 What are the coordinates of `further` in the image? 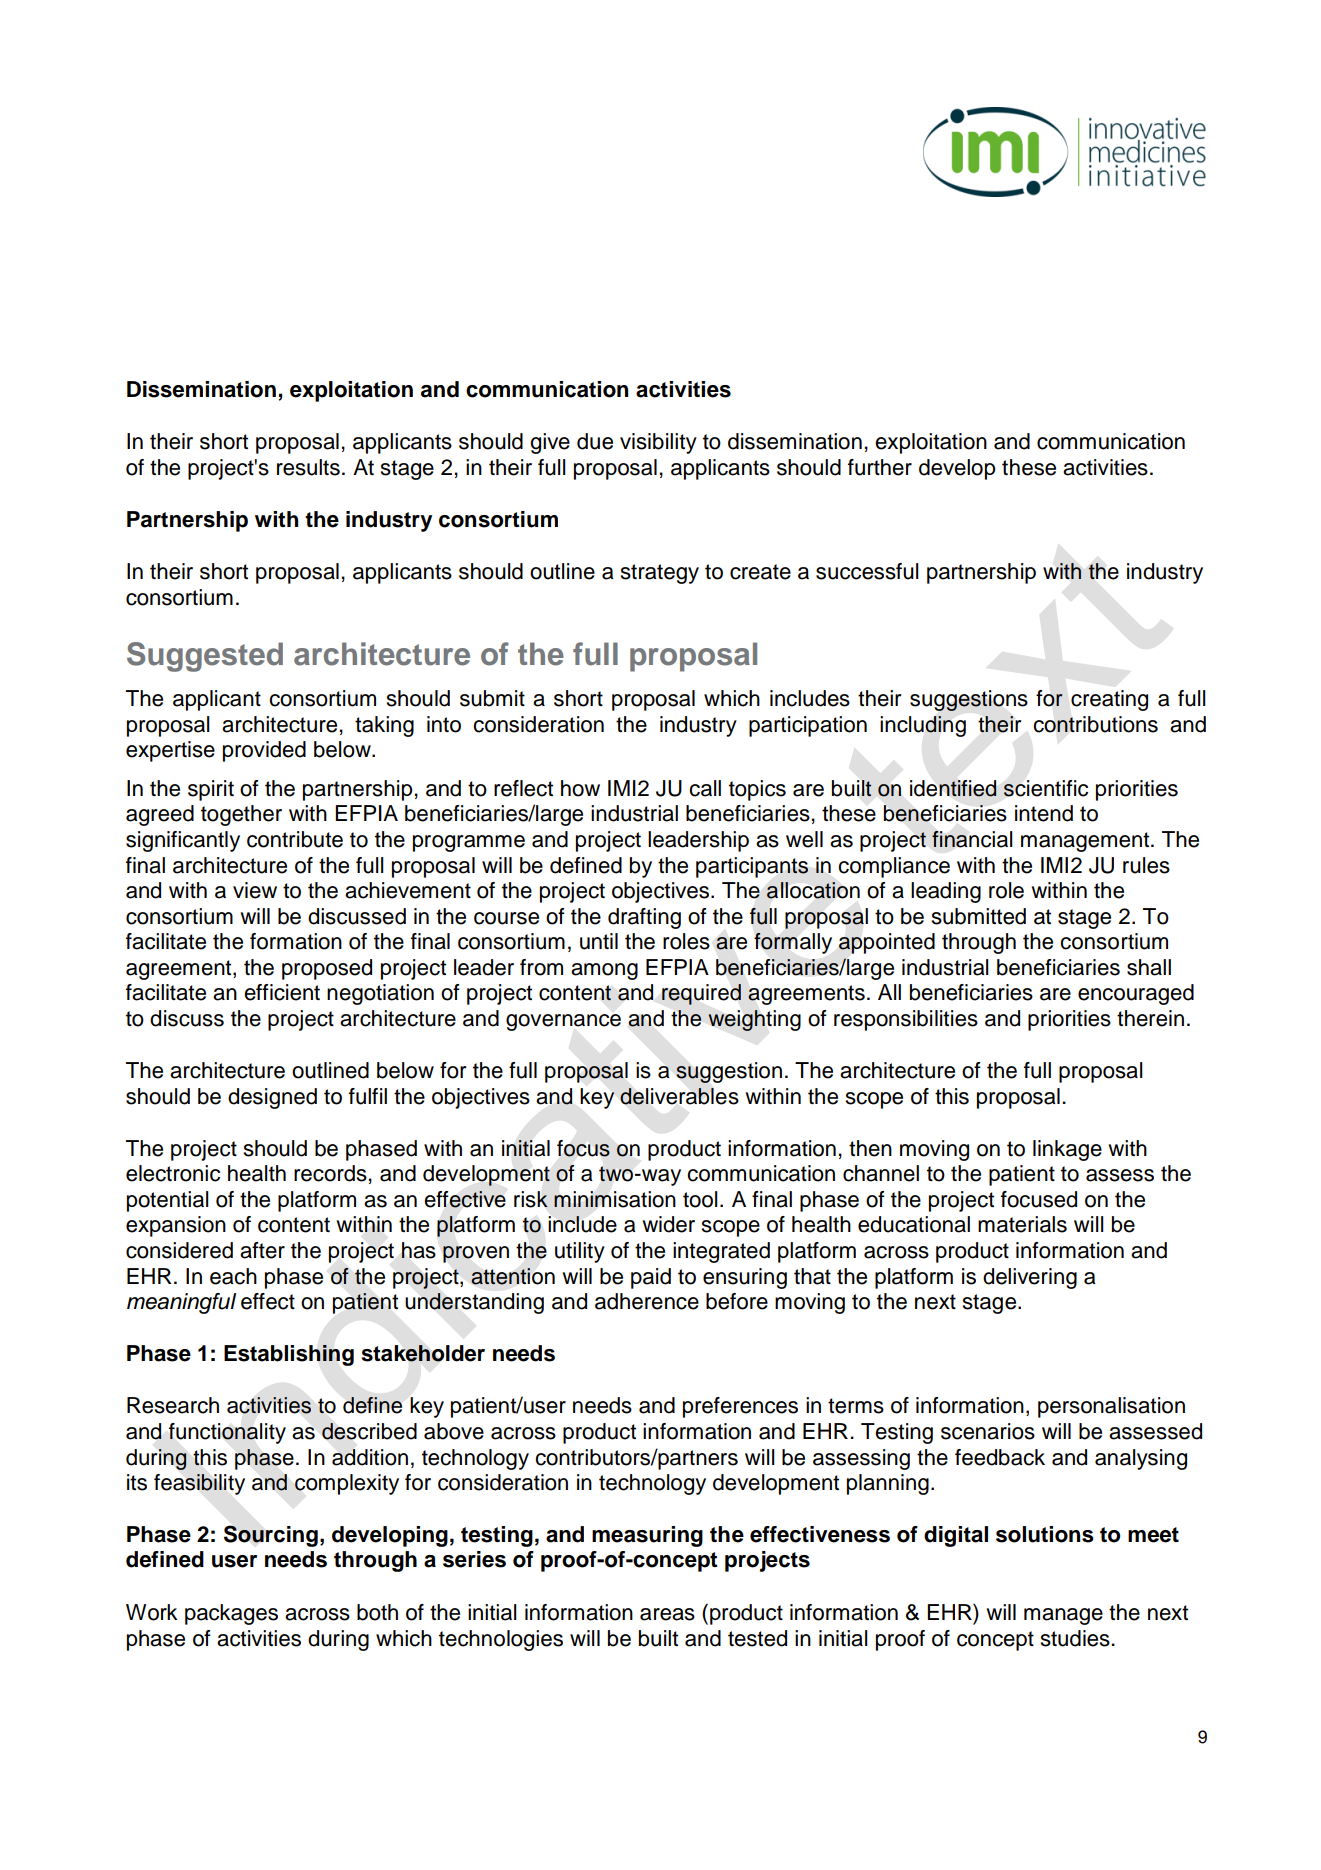 It's located at (880, 467).
